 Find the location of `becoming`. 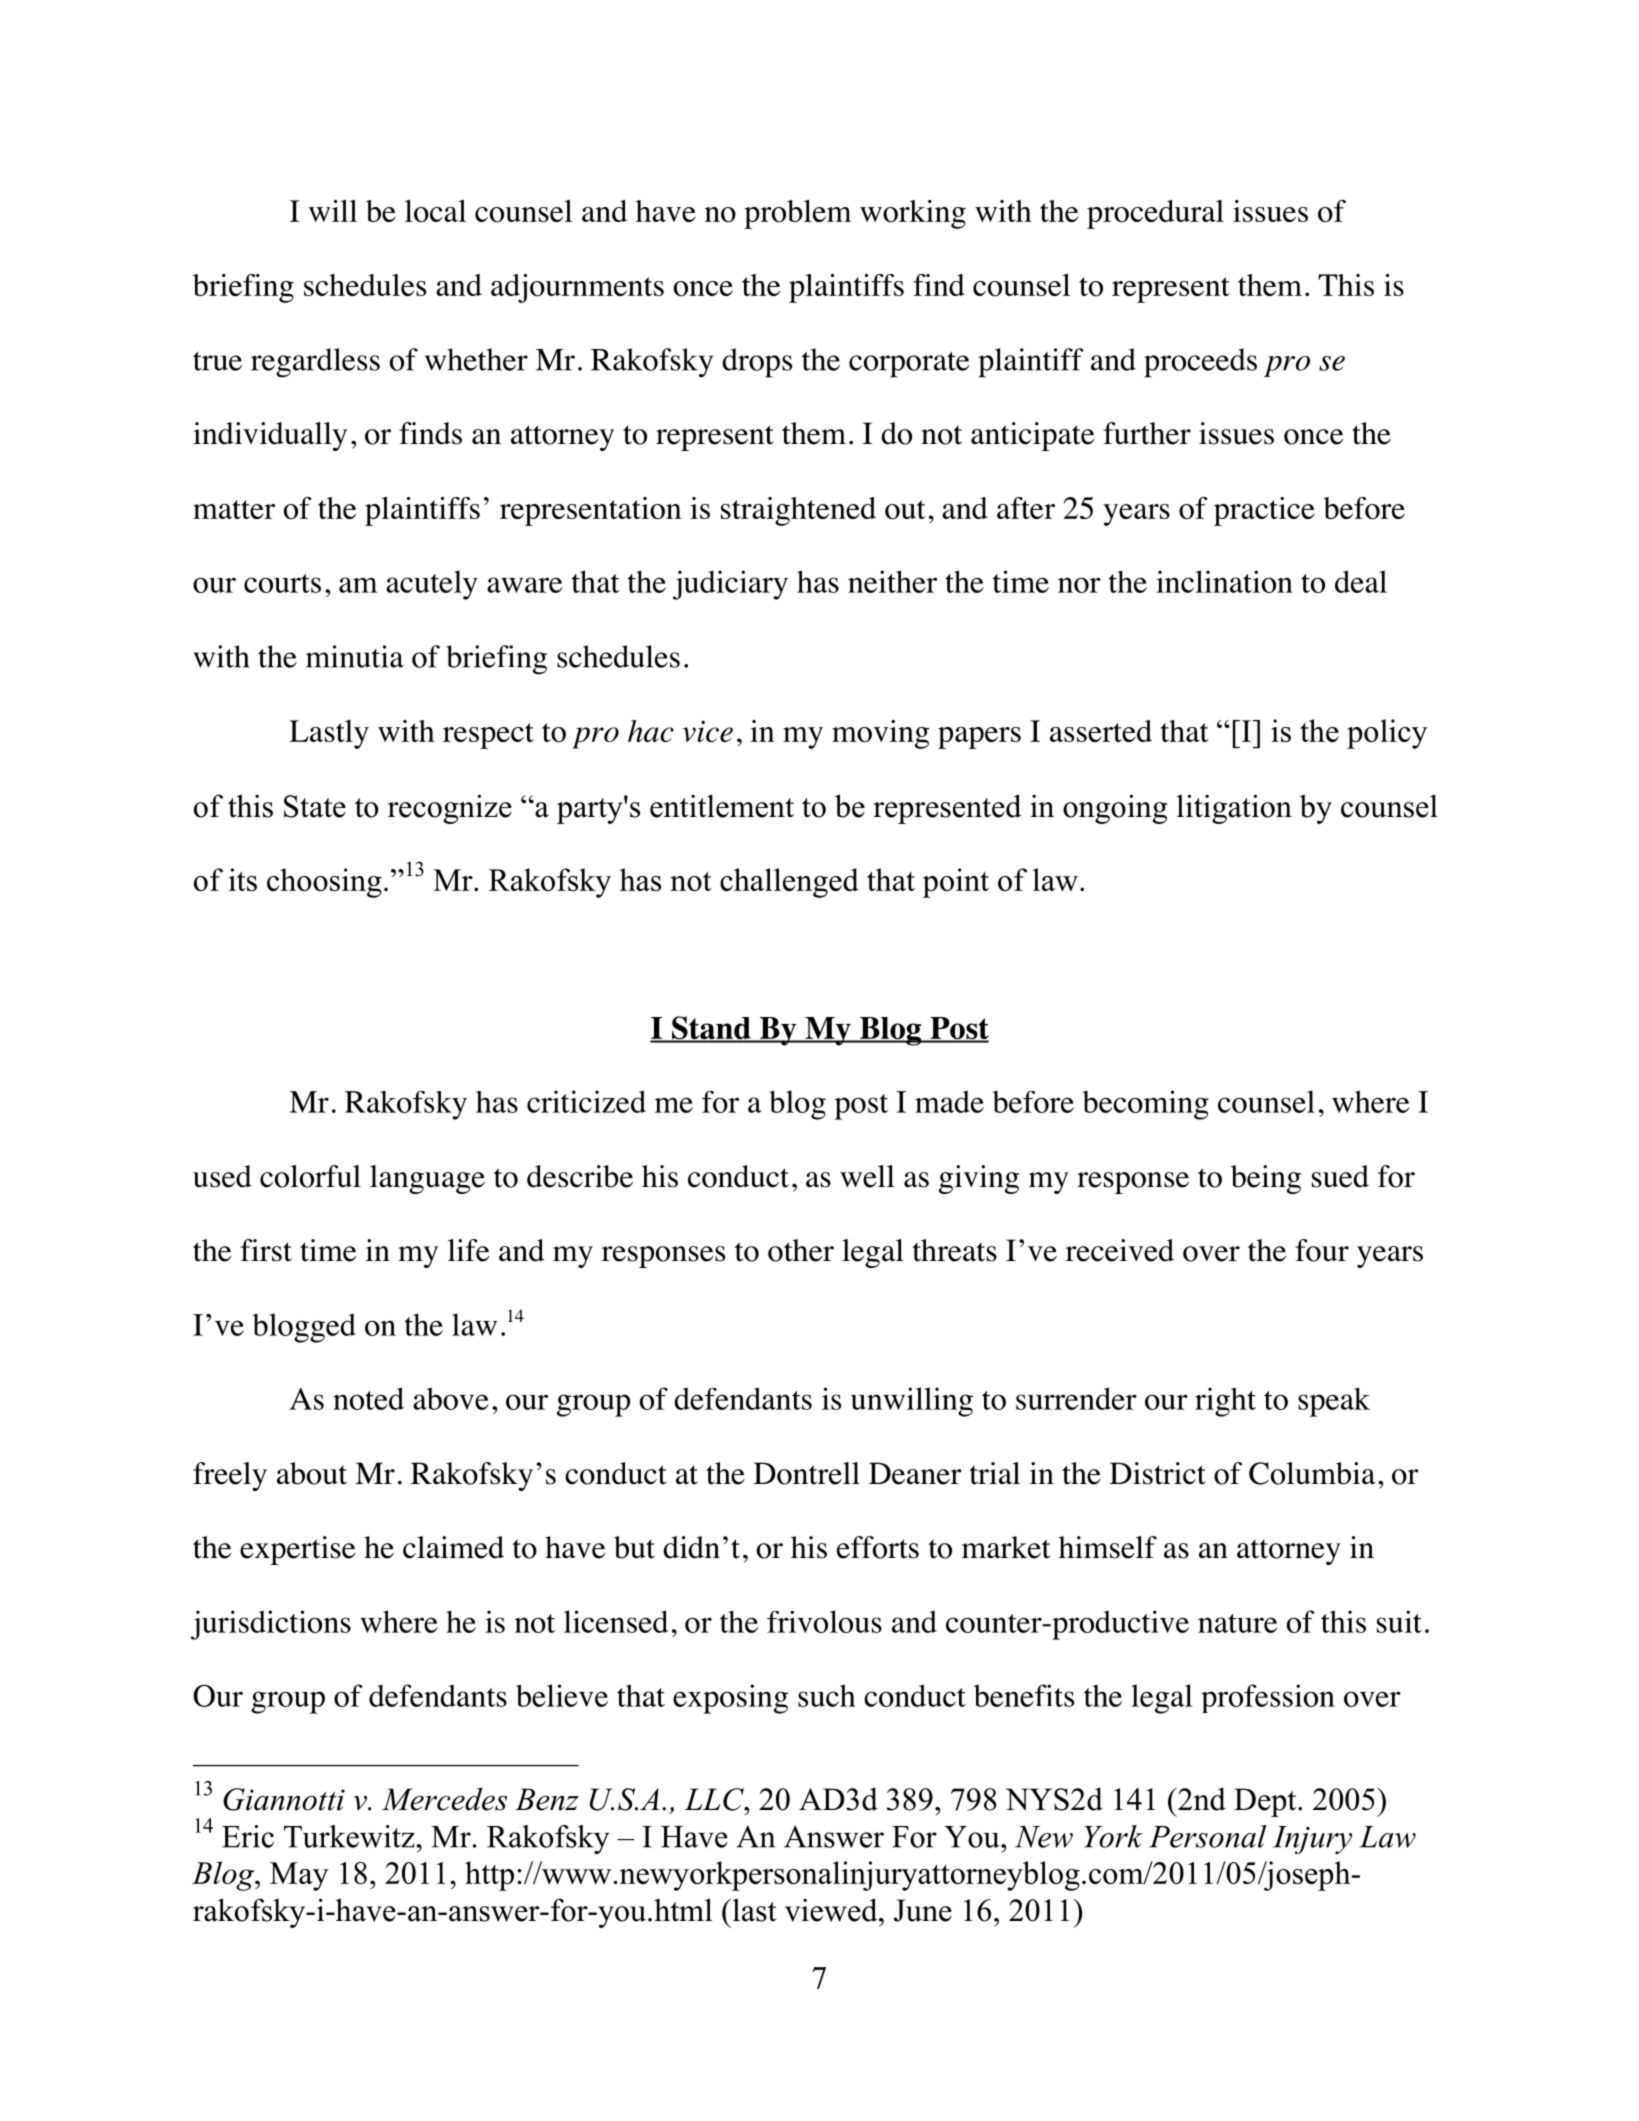

becoming is located at coordinates (1145, 1105).
